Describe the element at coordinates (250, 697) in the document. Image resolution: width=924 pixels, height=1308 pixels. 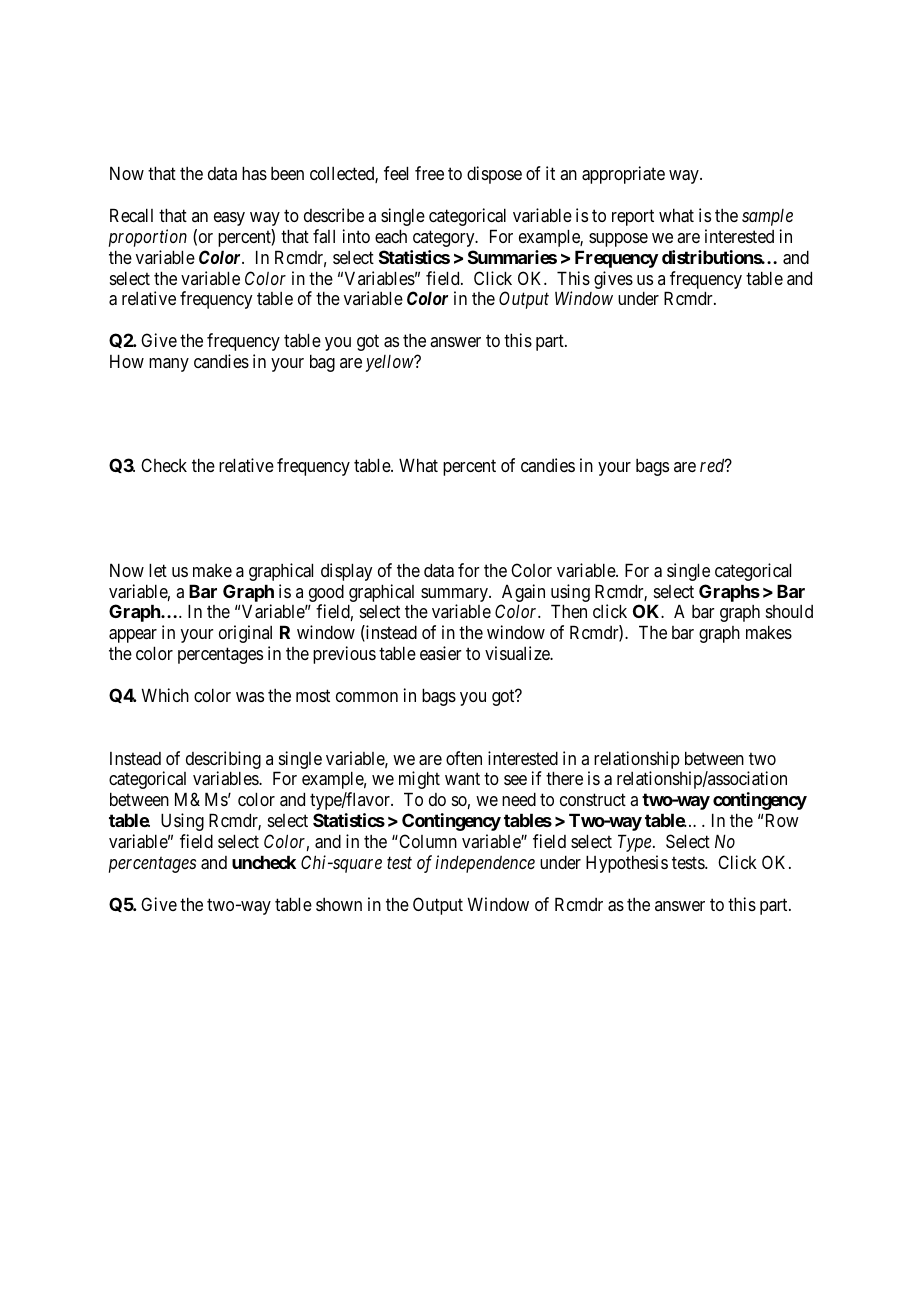
I see `was` at that location.
